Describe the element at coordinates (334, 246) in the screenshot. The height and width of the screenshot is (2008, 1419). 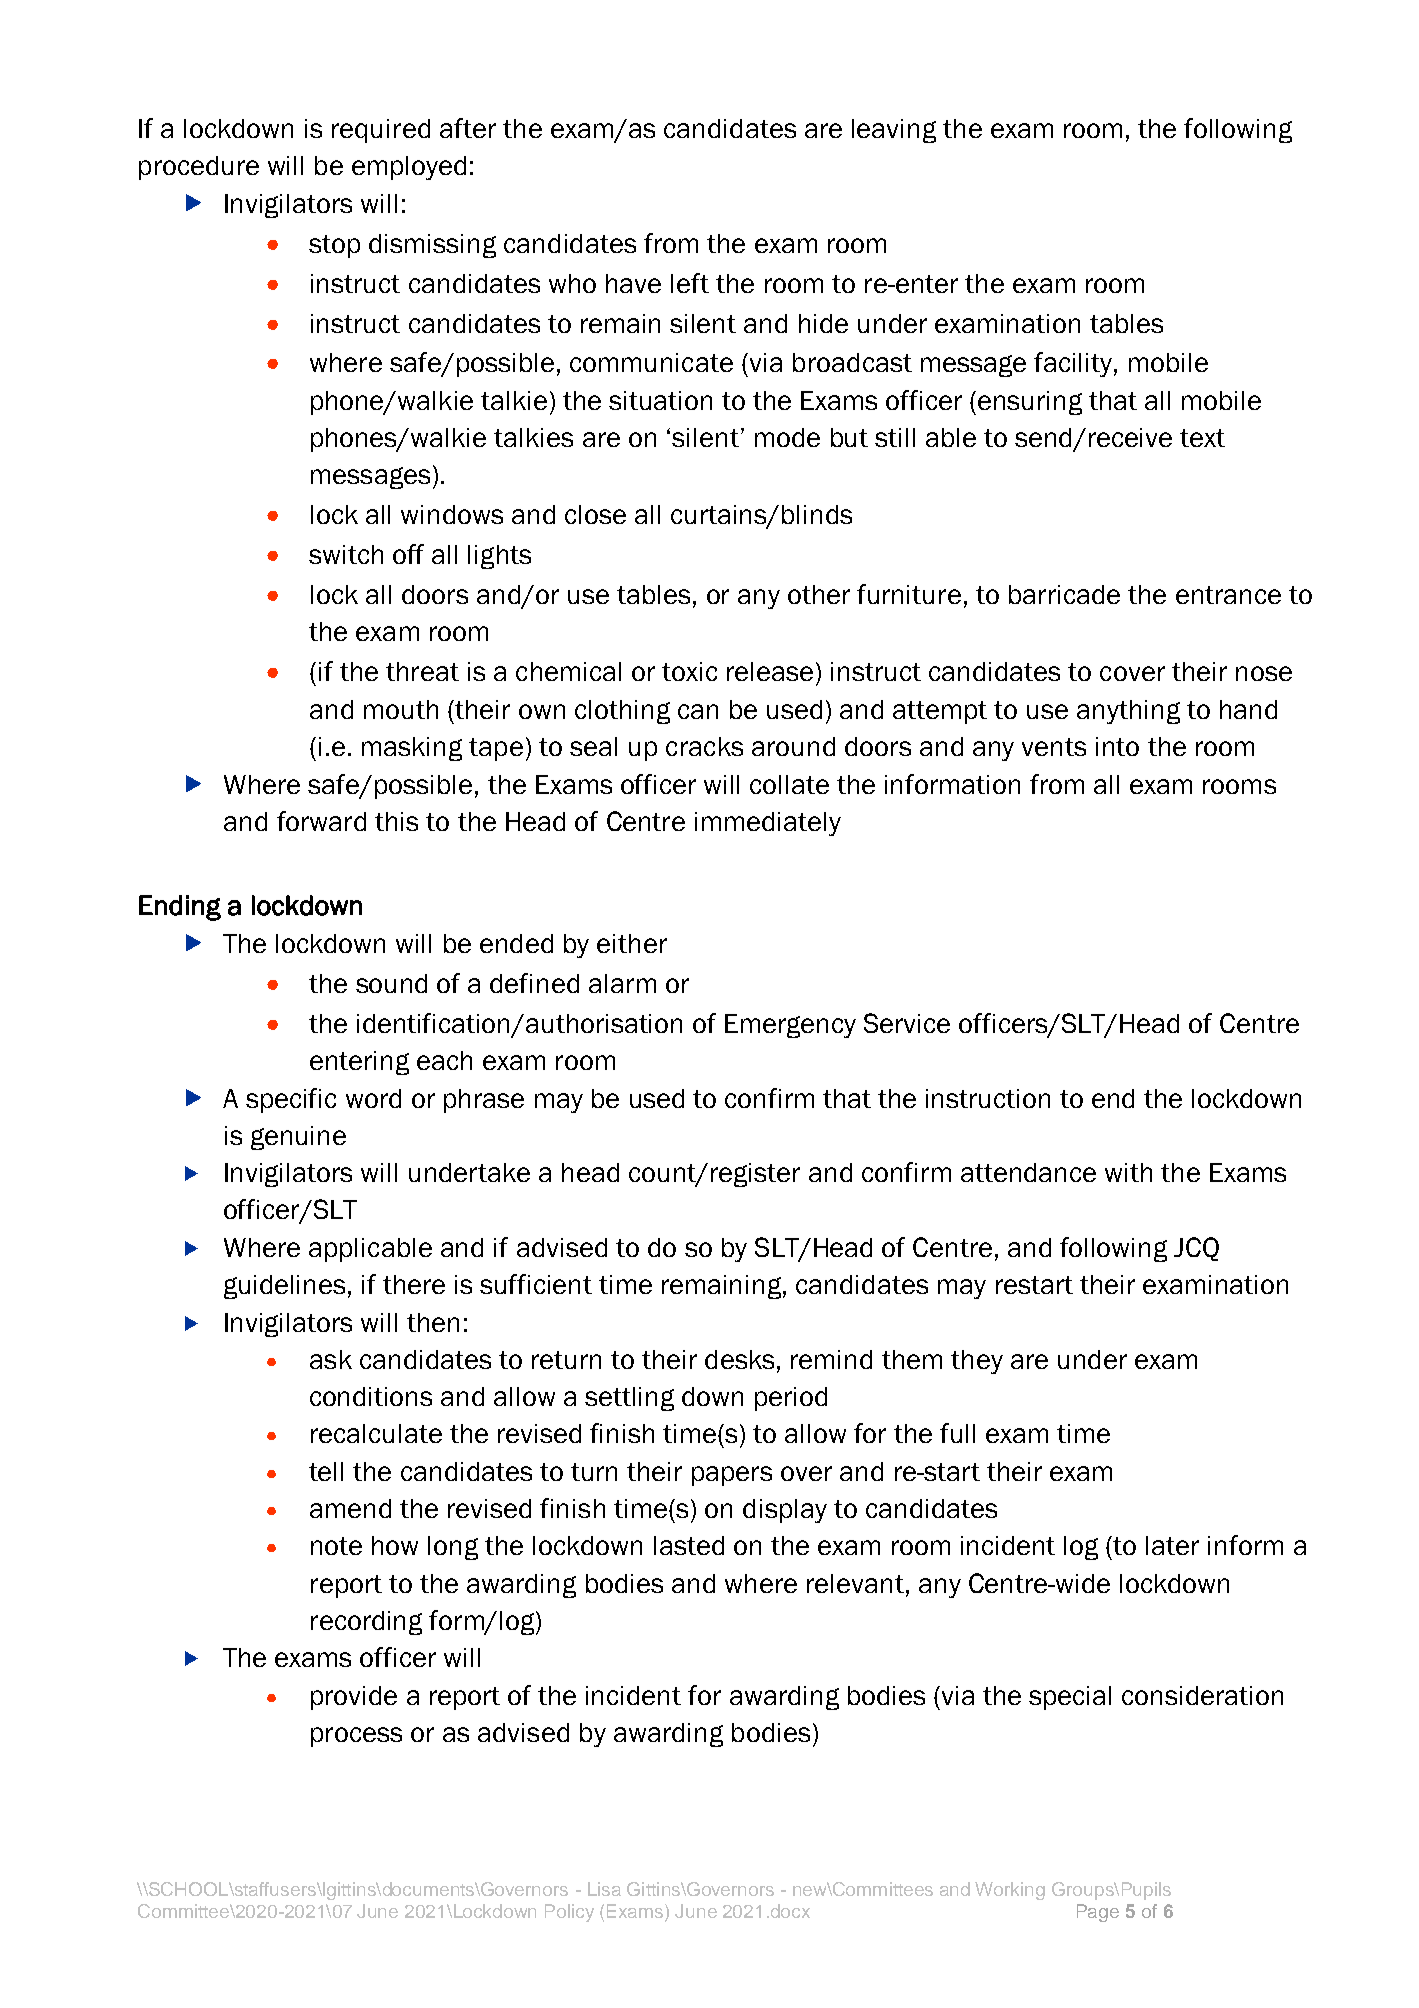
I see `stop` at that location.
